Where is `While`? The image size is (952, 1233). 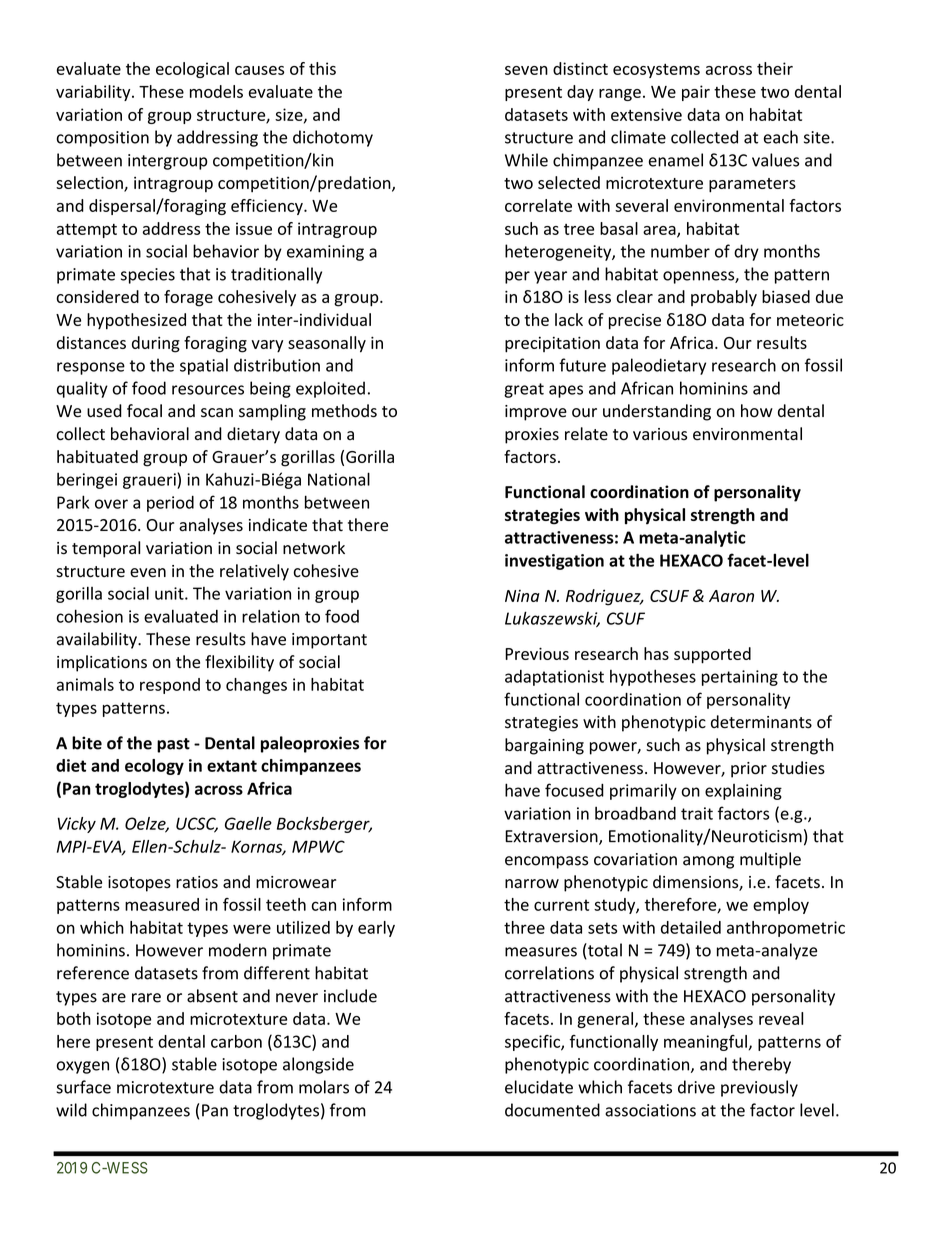
While is located at coordinates (526, 160).
